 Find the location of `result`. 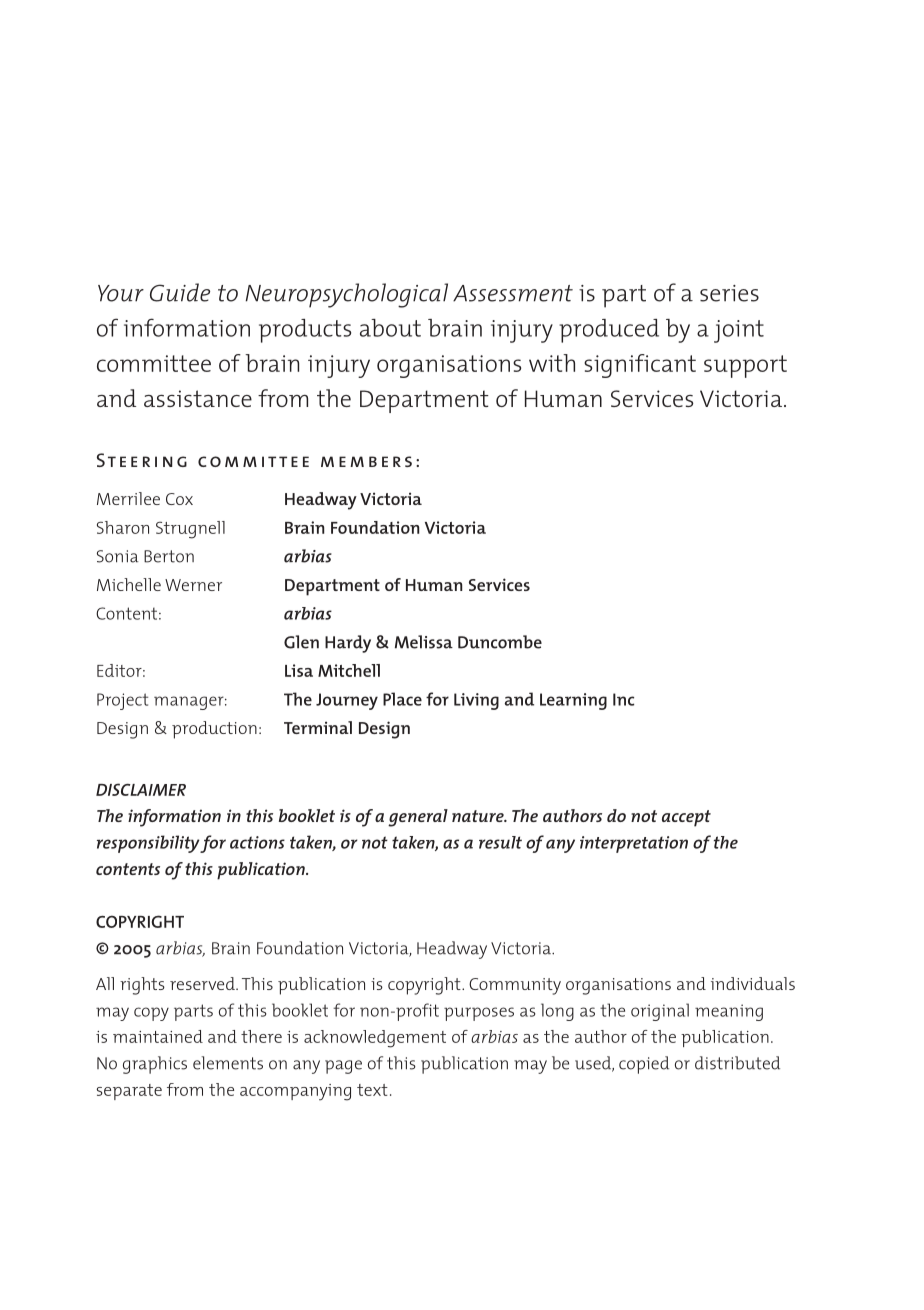

result is located at coordinates (500, 842).
